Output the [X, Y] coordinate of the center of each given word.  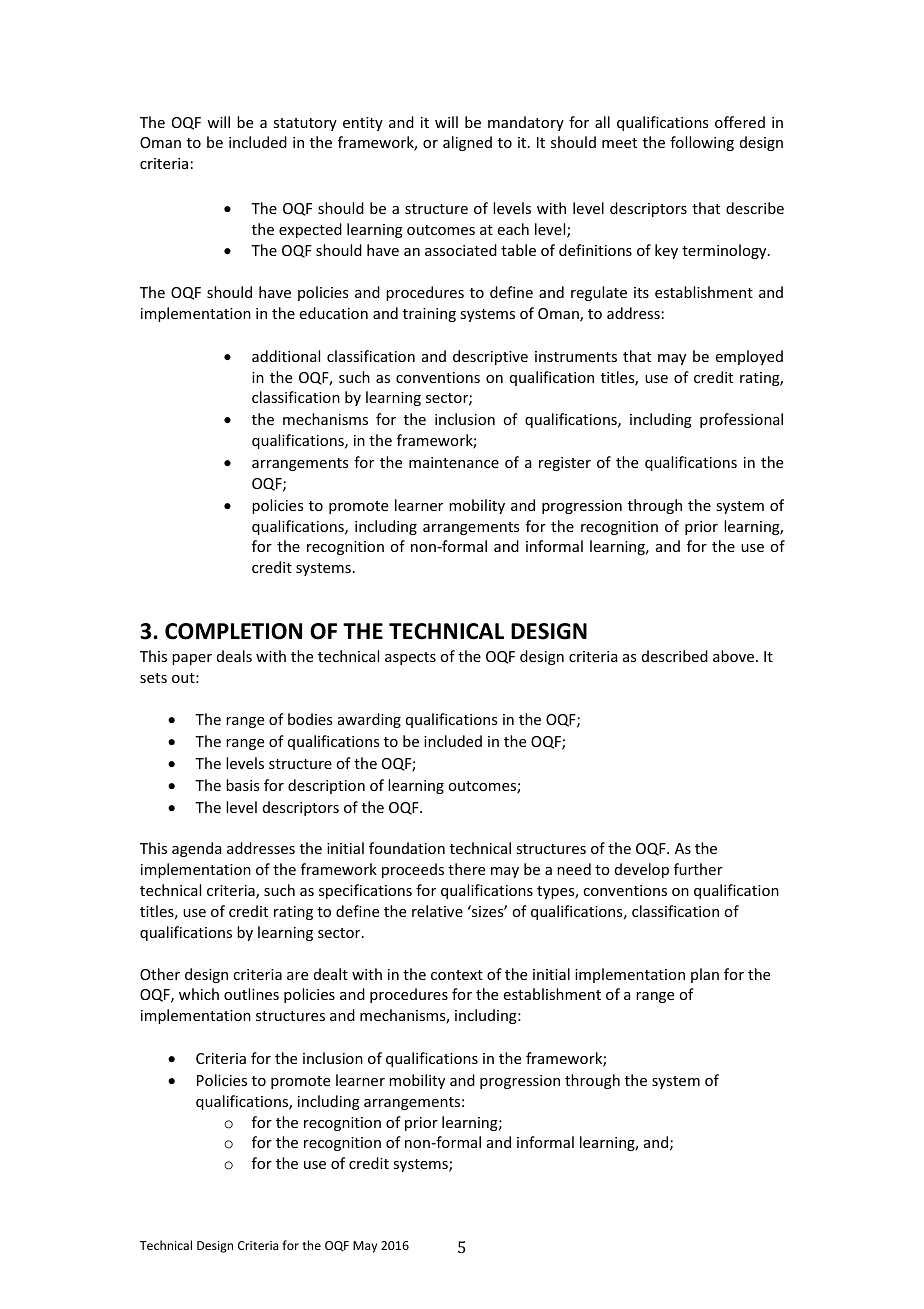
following [702, 143]
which [199, 994]
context [457, 975]
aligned [467, 143]
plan [705, 975]
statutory [305, 124]
